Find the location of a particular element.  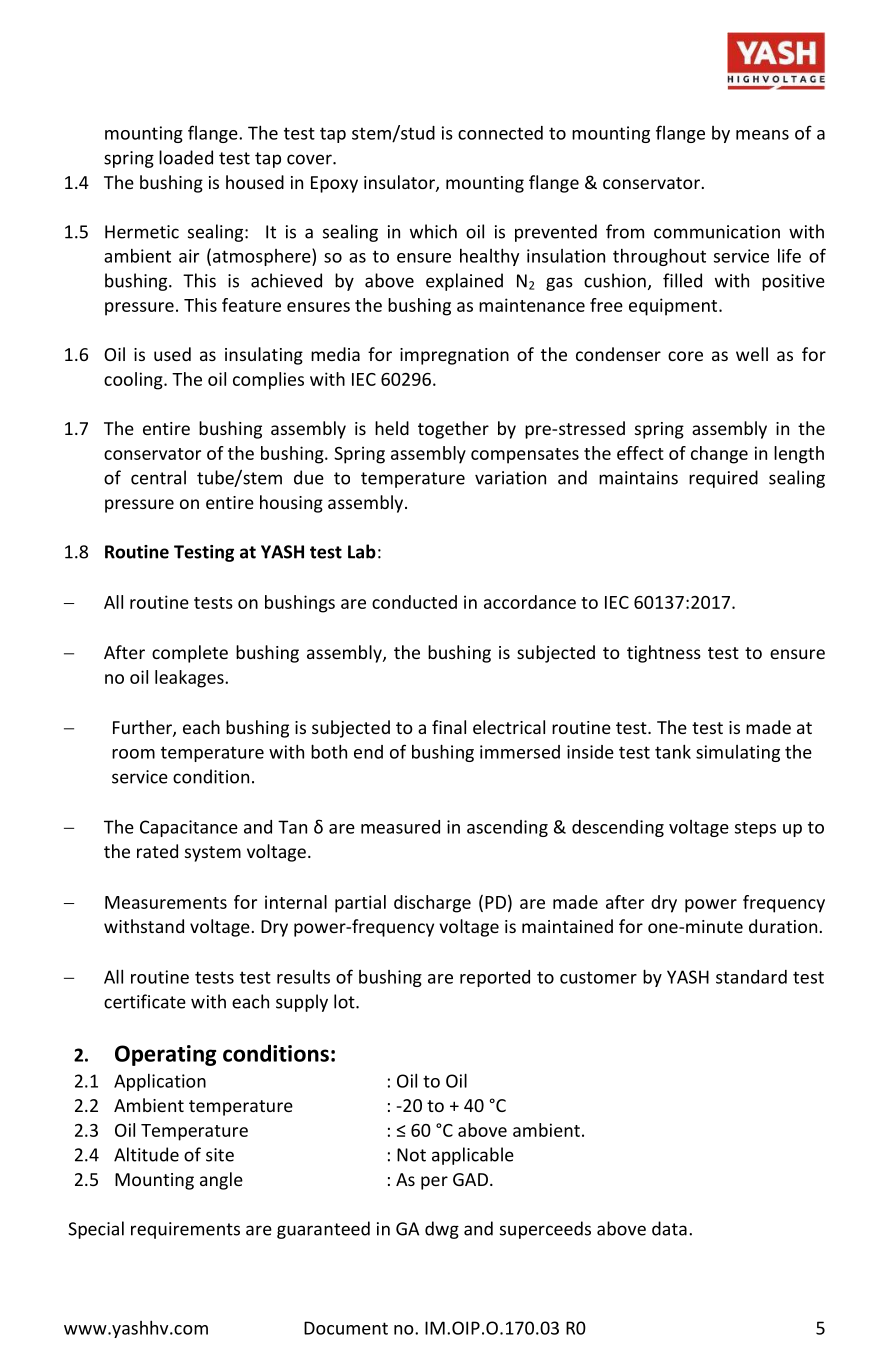

requirements is located at coordinates (185, 1230).
